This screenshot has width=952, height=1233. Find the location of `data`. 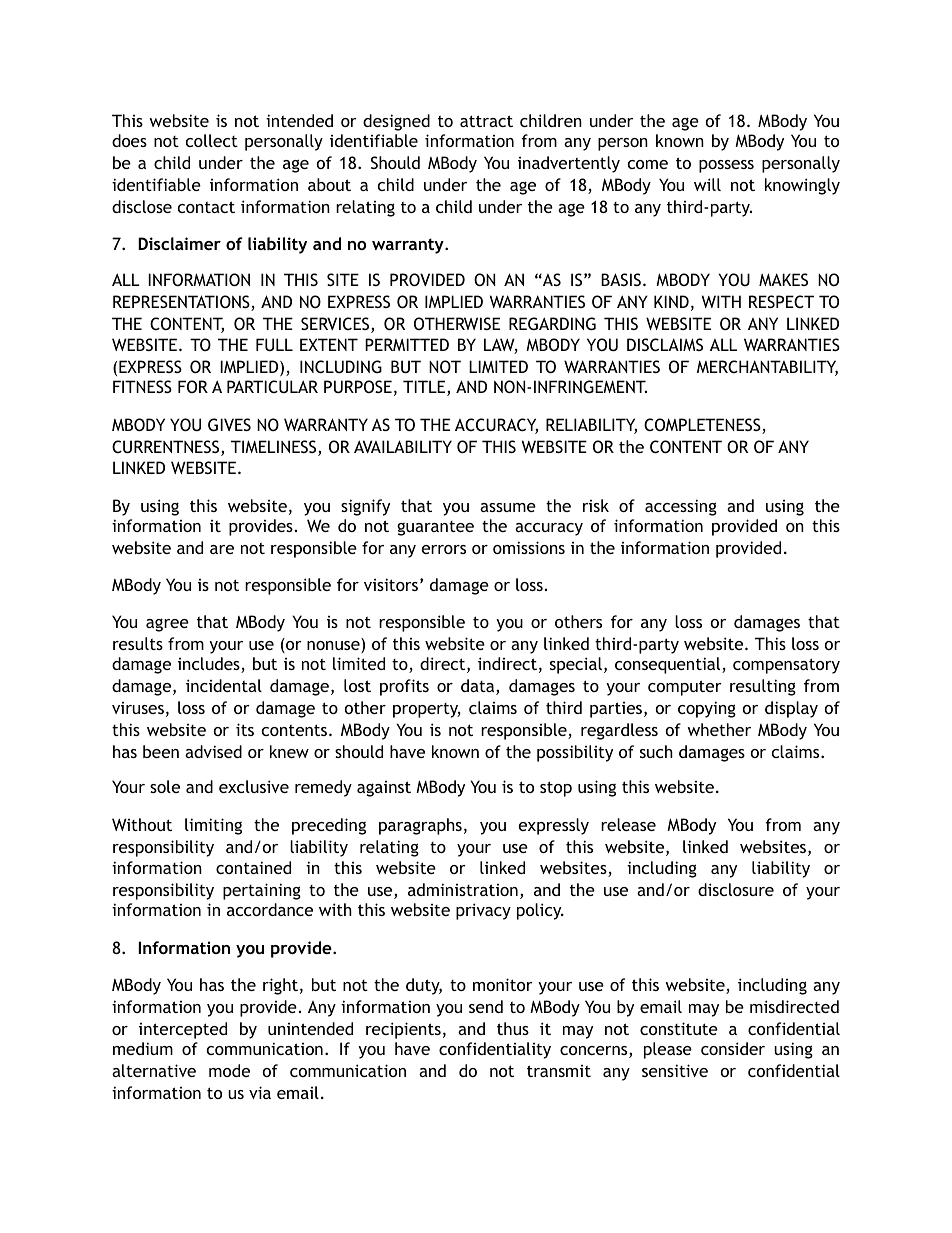

data is located at coordinates (479, 687).
